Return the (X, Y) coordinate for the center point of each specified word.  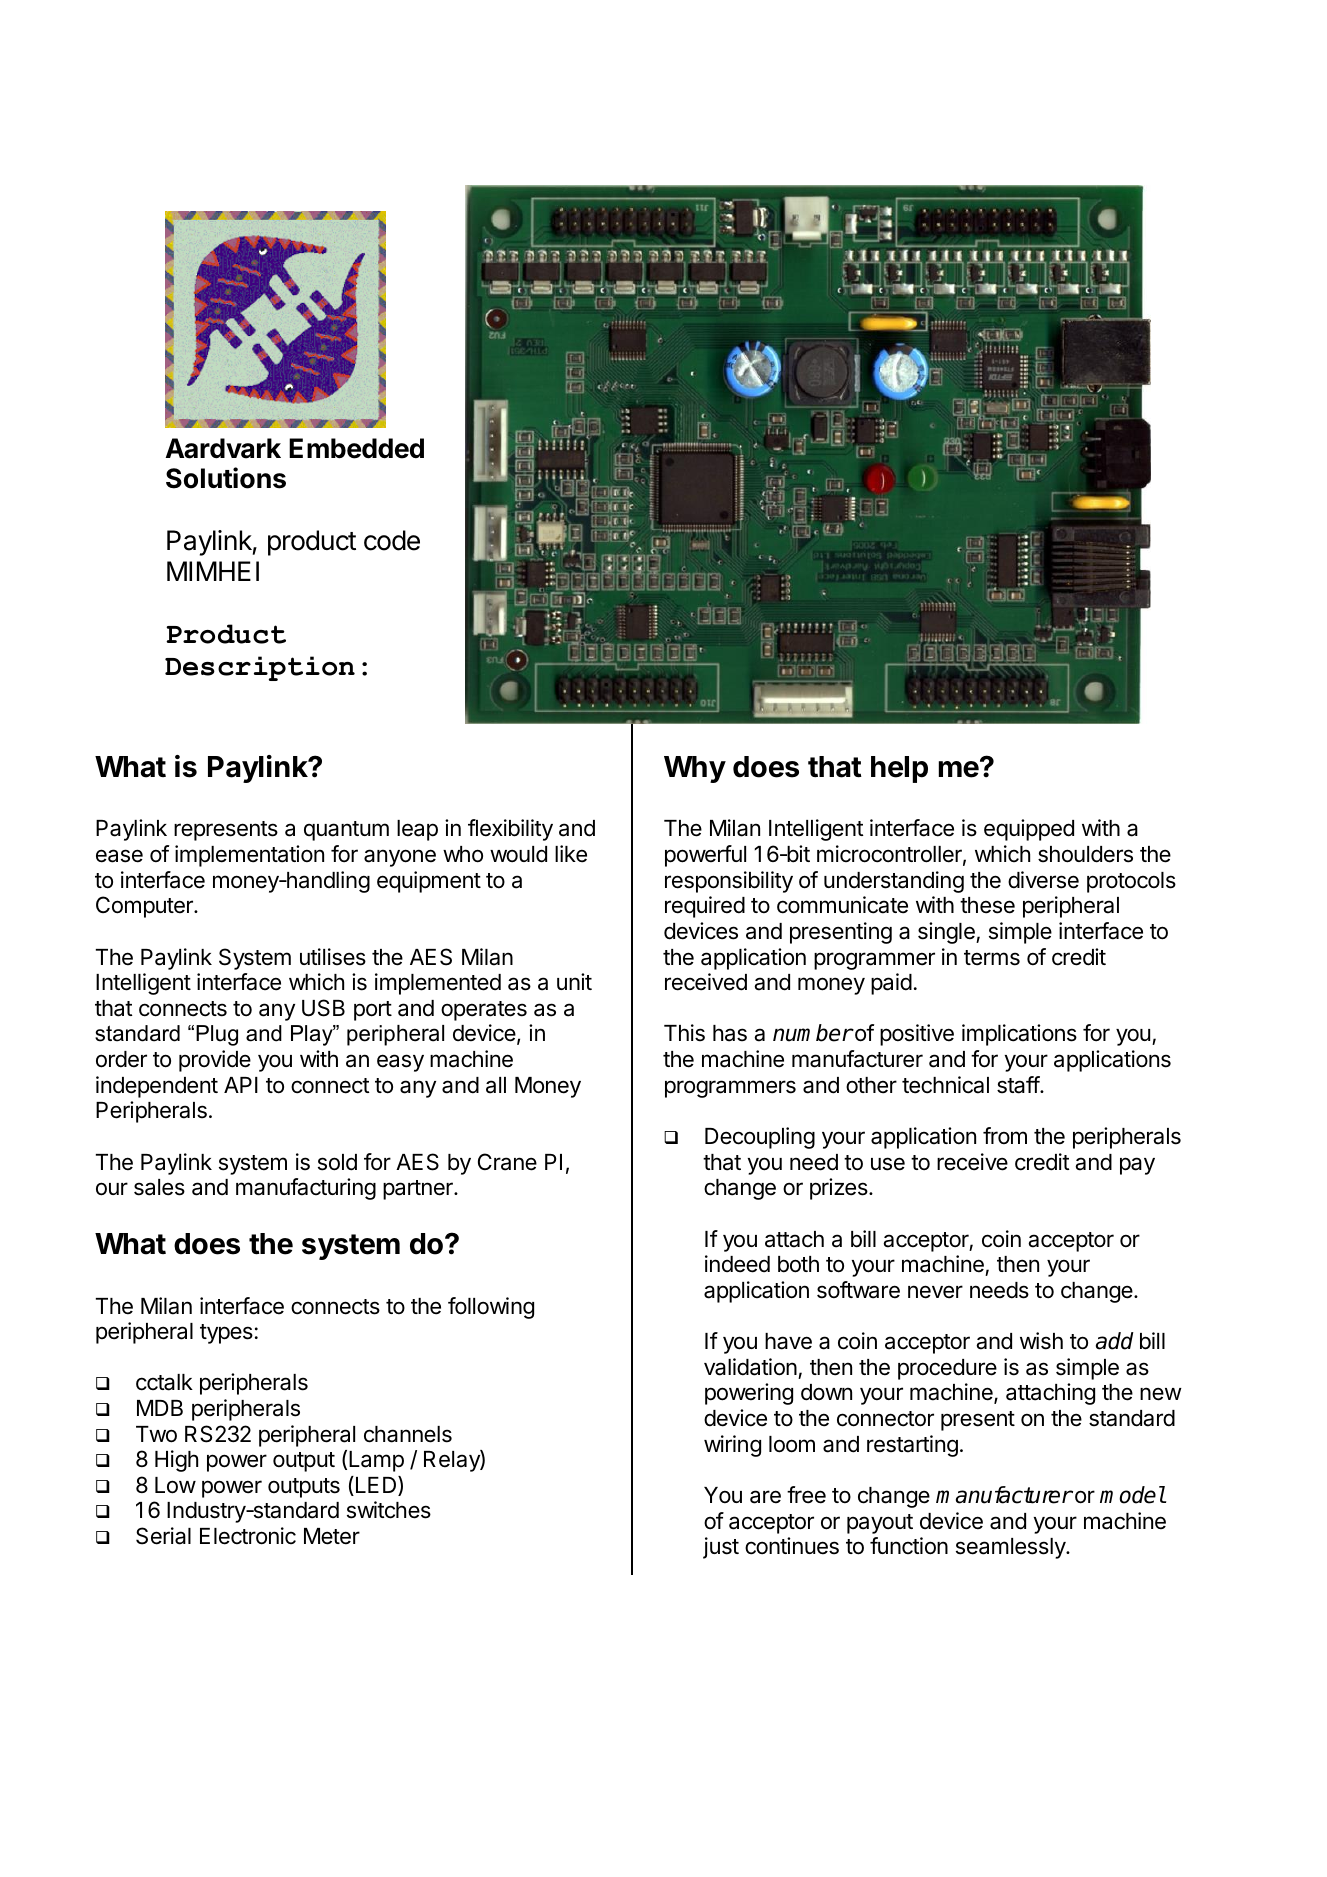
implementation (249, 856)
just (721, 1548)
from (1005, 1135)
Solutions (226, 478)
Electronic (248, 1536)
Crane (507, 1162)
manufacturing (306, 1189)
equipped (1029, 830)
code (392, 540)
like (571, 854)
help (899, 769)
